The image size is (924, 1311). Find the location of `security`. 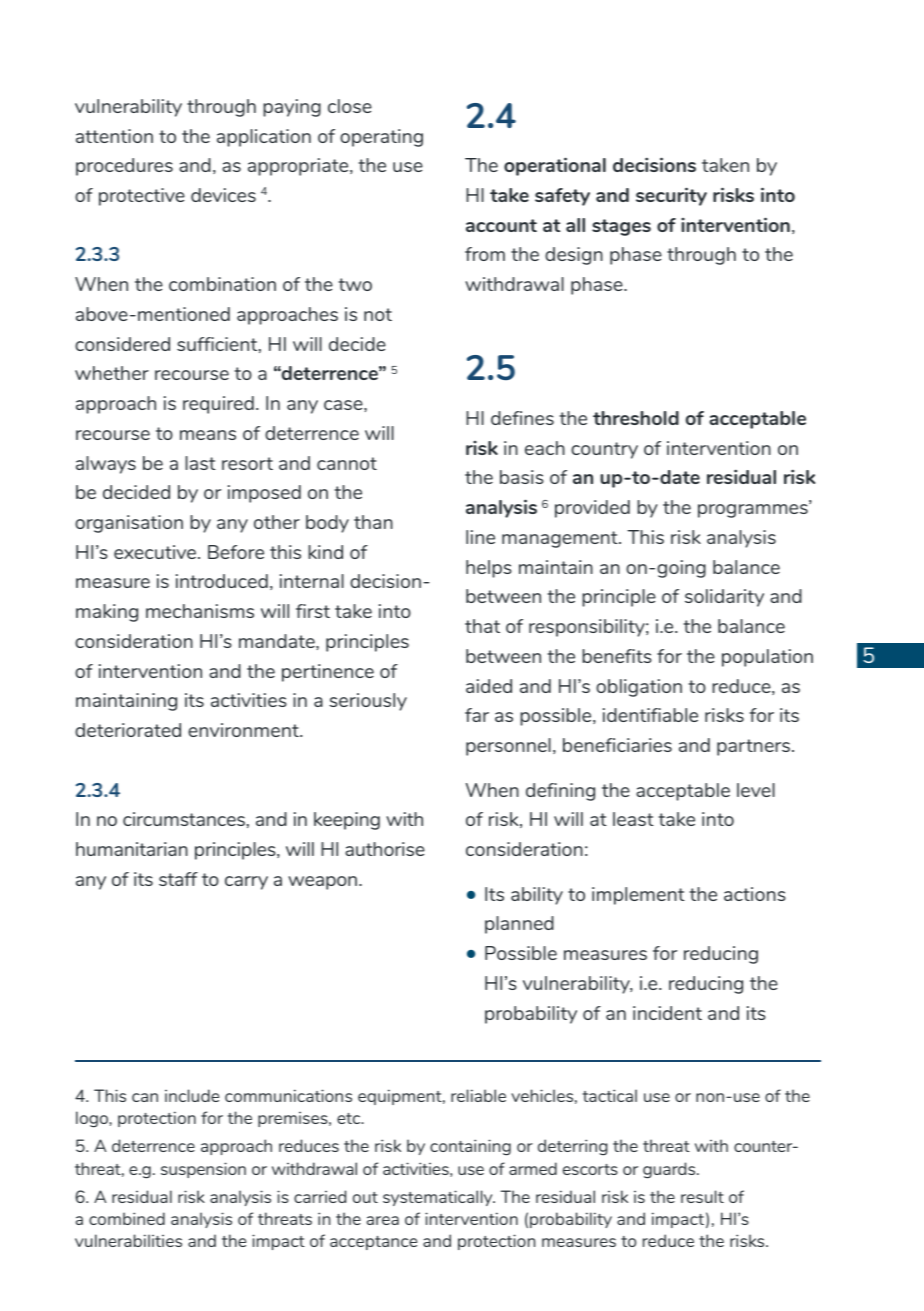

security is located at coordinates (671, 196).
